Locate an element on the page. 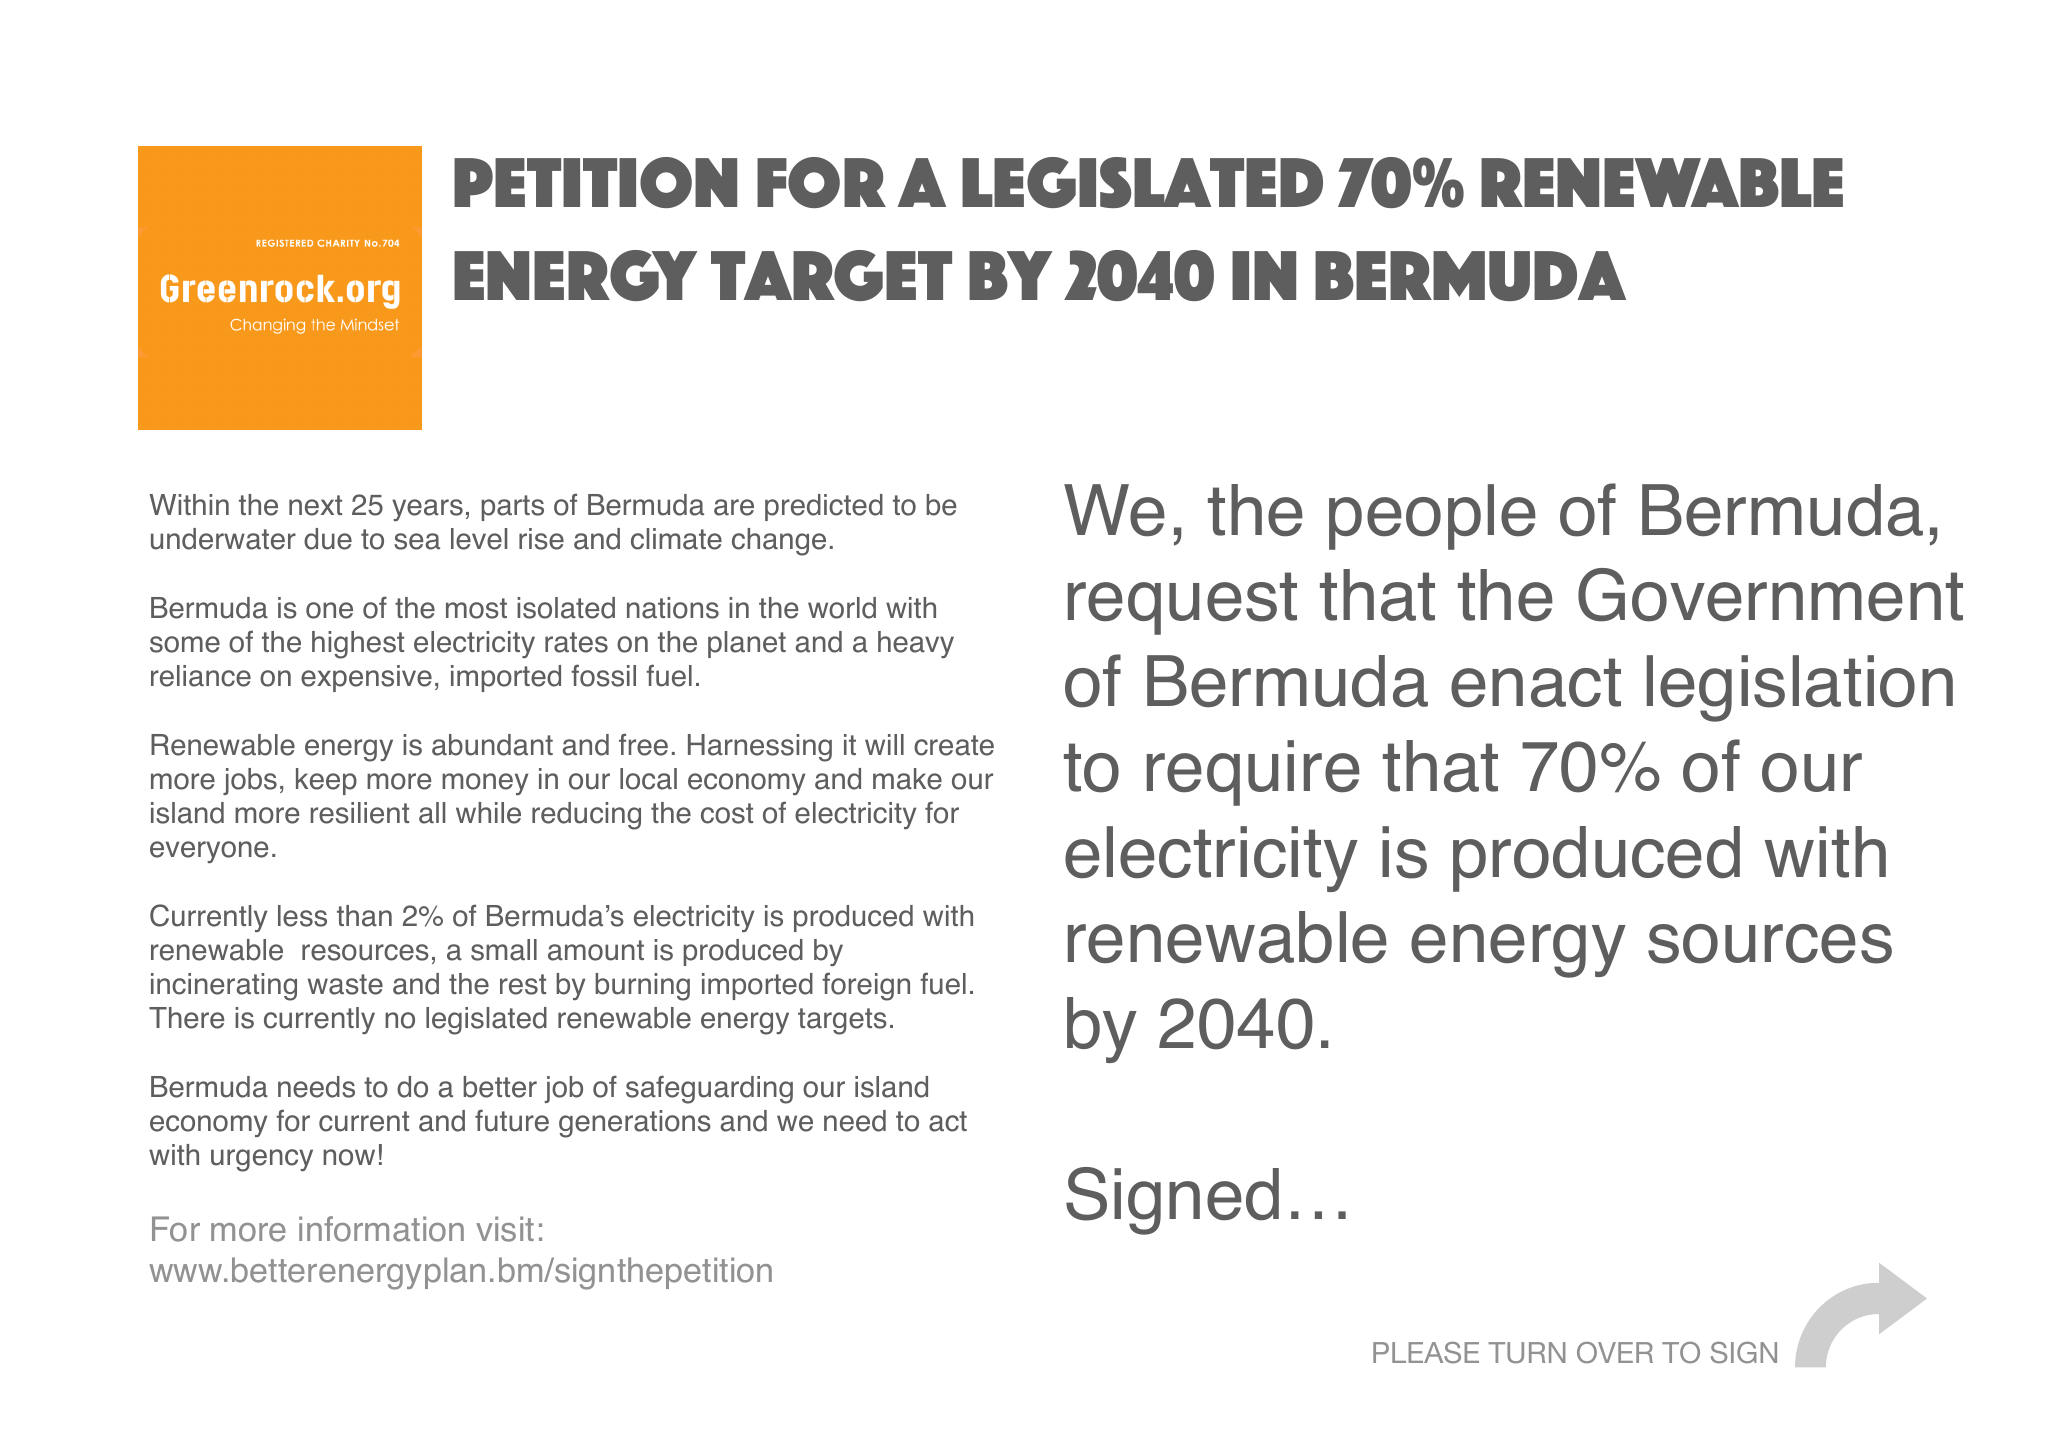 This page has height=1454, width=2058. require is located at coordinates (1253, 773).
